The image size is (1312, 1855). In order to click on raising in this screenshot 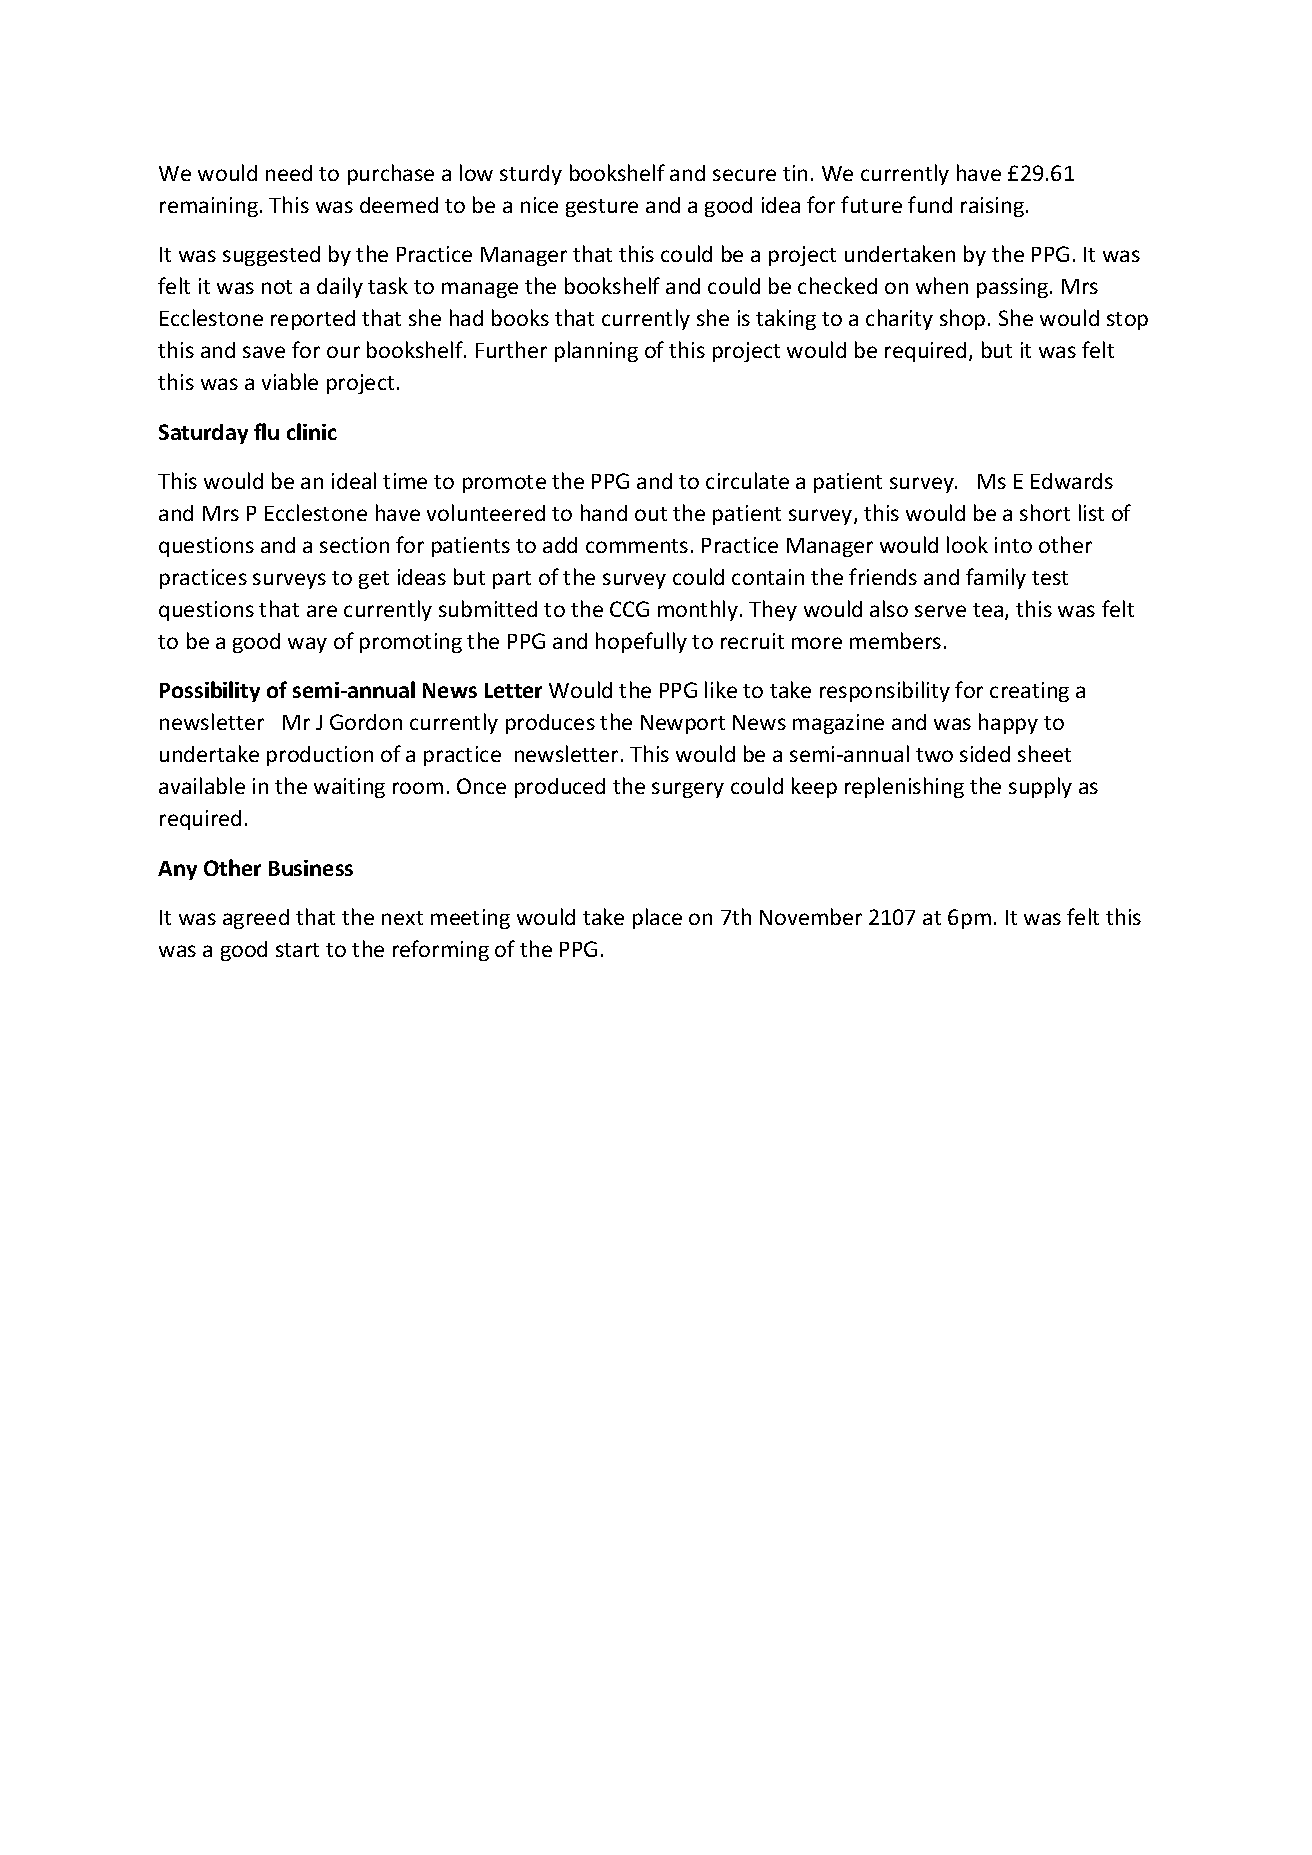, I will do `click(992, 207)`.
